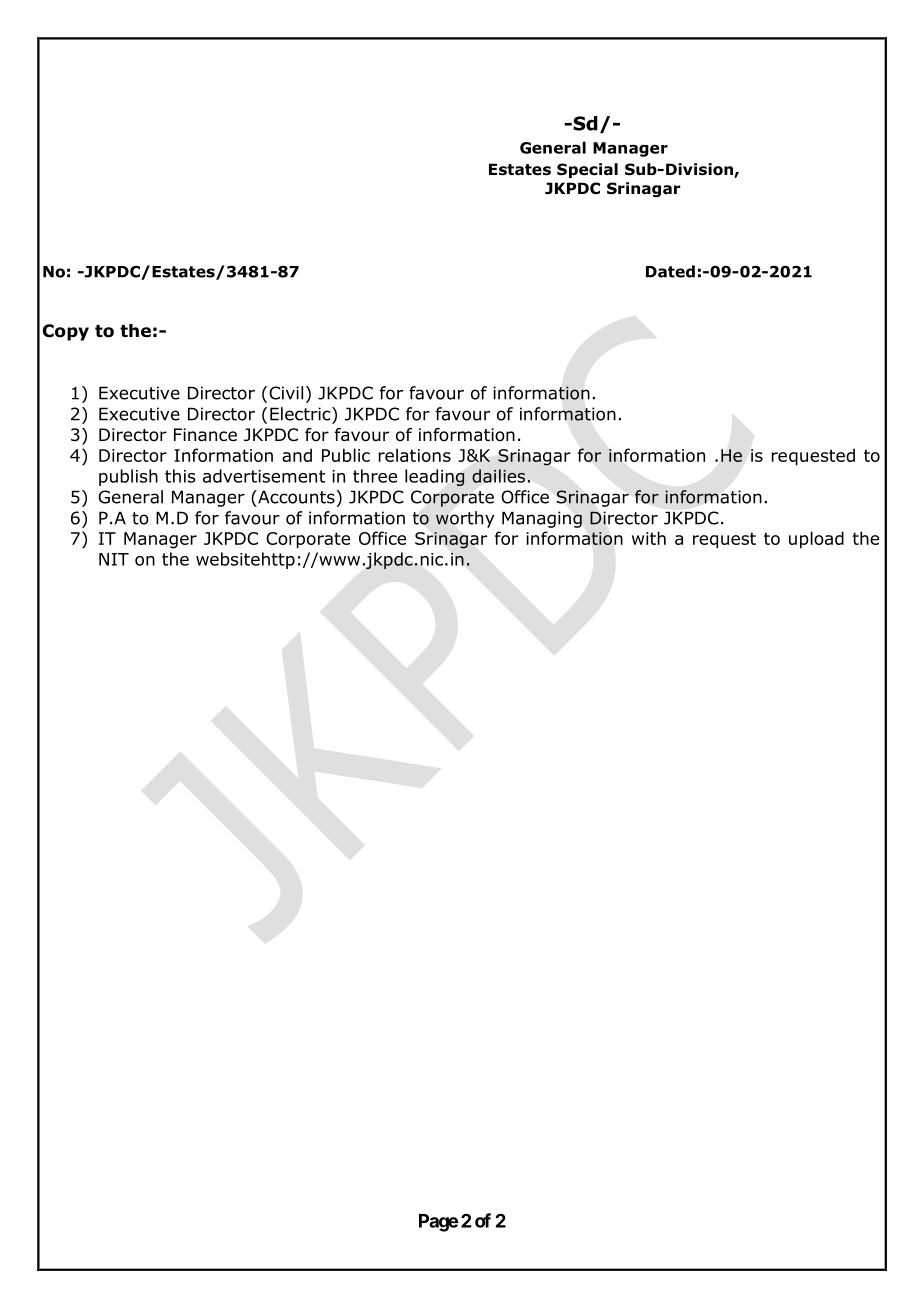 This screenshot has width=924, height=1308. Describe the element at coordinates (498, 476) in the screenshot. I see `dailies` at that location.
